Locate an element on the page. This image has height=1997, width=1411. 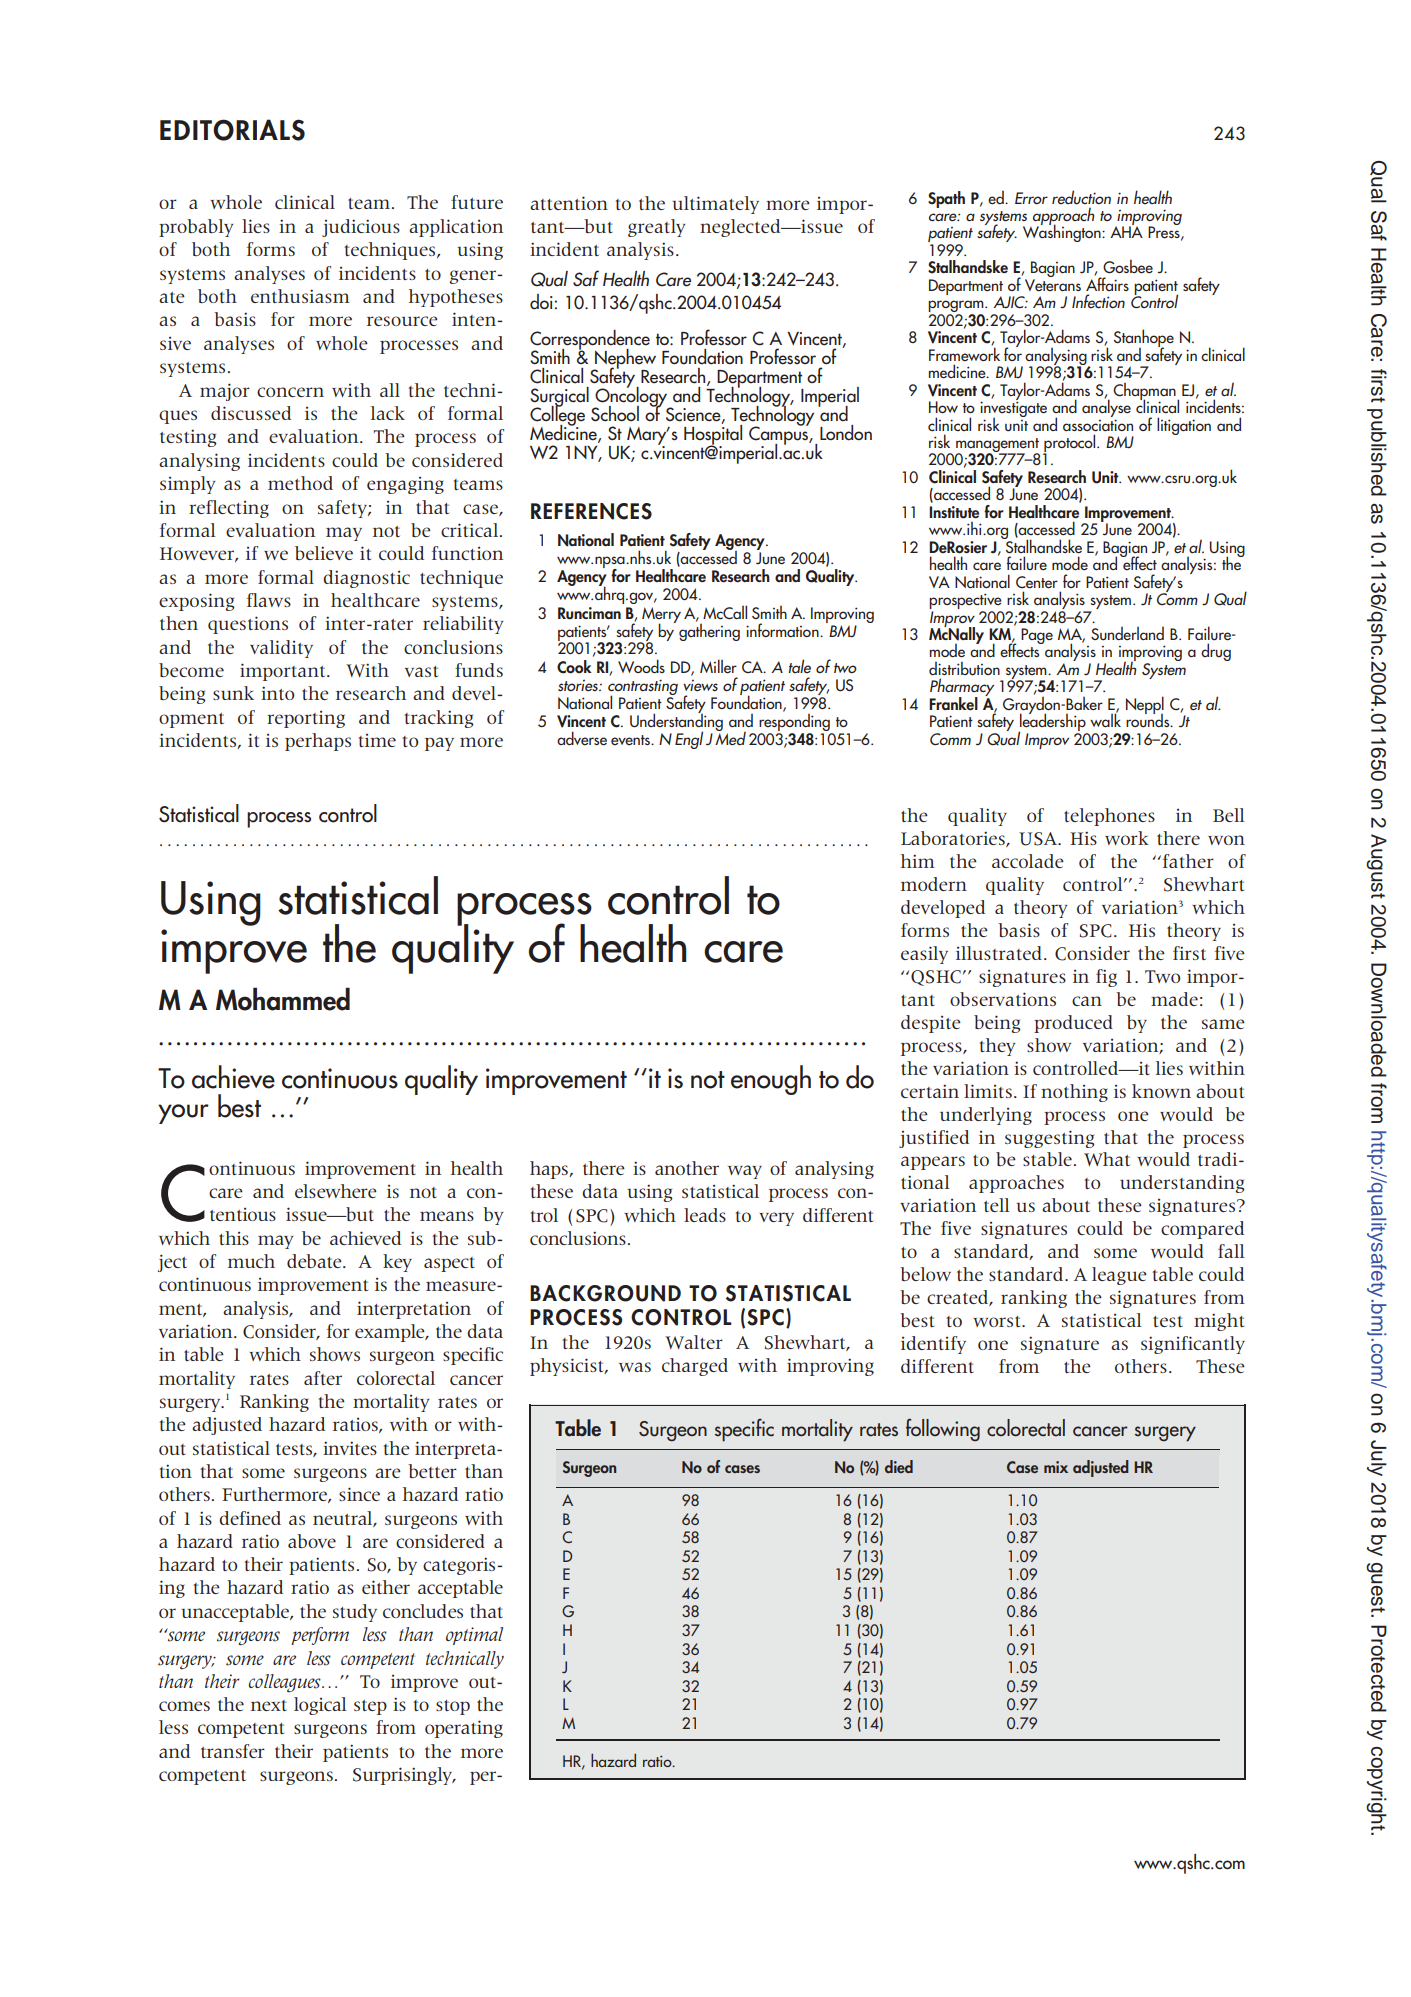
logical is located at coordinates (320, 1706).
